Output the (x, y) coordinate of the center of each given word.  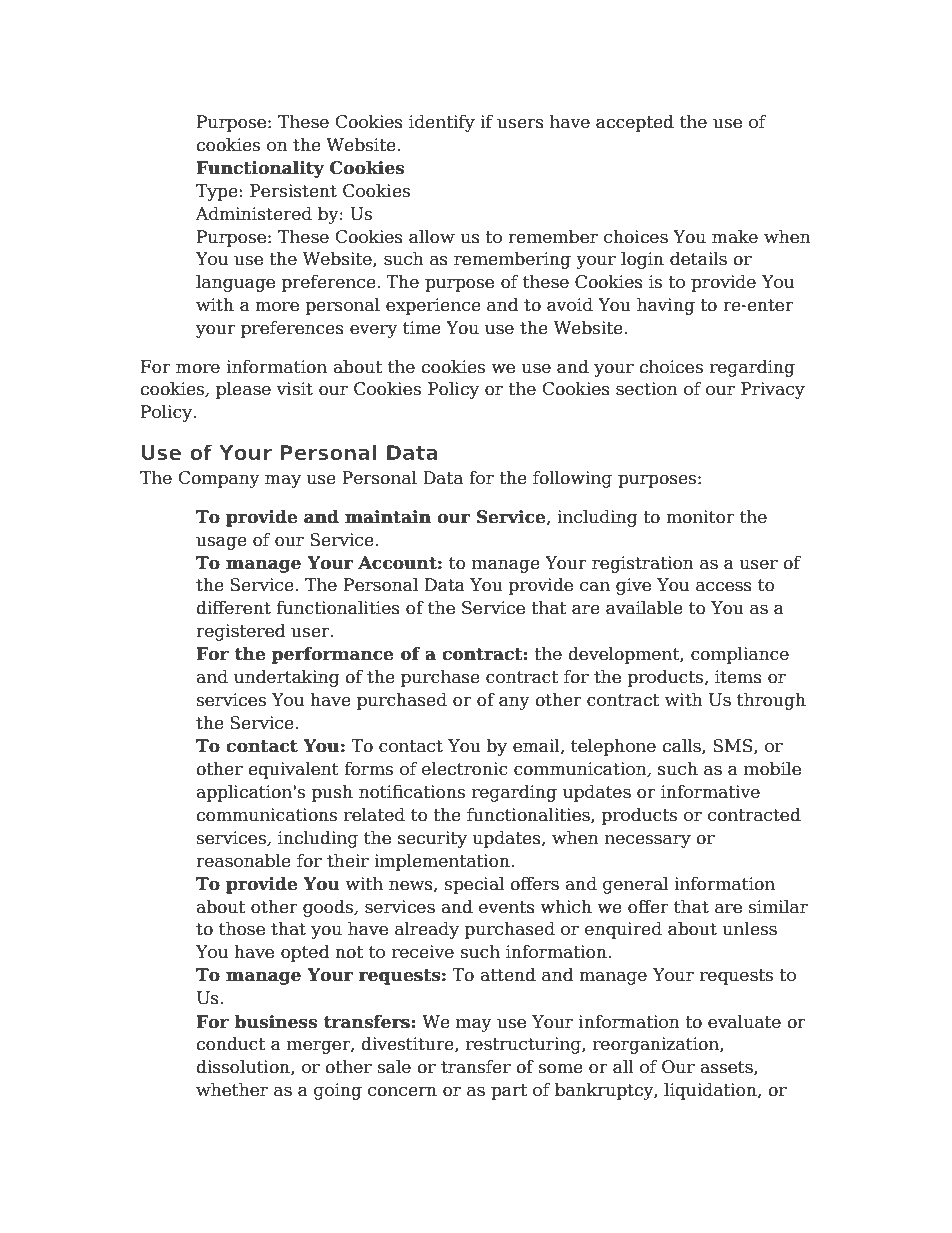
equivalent (293, 770)
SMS (734, 746)
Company (219, 479)
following (572, 479)
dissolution (244, 1067)
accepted (635, 123)
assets (727, 1068)
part (509, 1092)
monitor (700, 517)
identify (442, 123)
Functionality (260, 169)
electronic (465, 769)
